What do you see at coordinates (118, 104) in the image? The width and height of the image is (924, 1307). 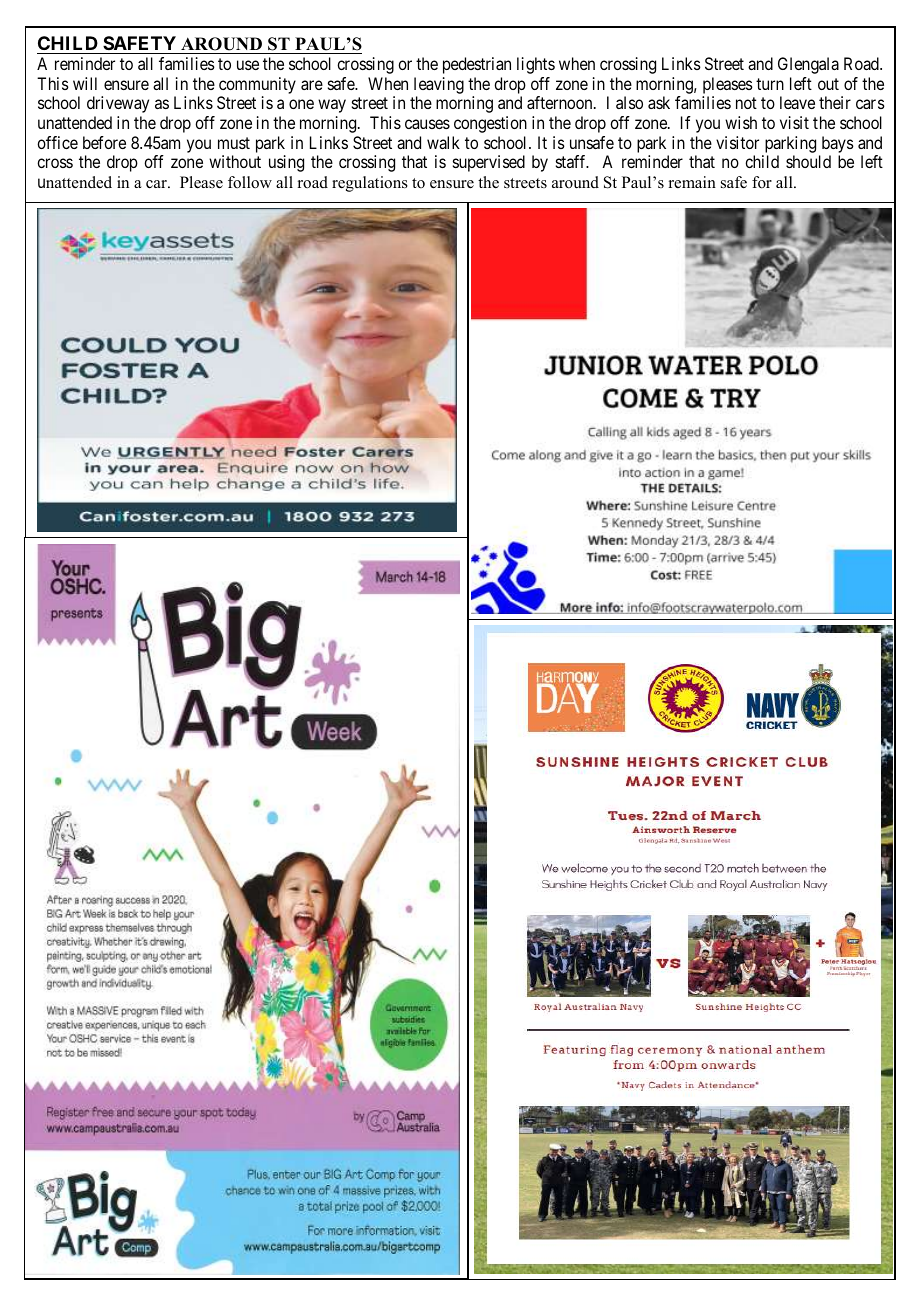 I see `driveway` at bounding box center [118, 104].
